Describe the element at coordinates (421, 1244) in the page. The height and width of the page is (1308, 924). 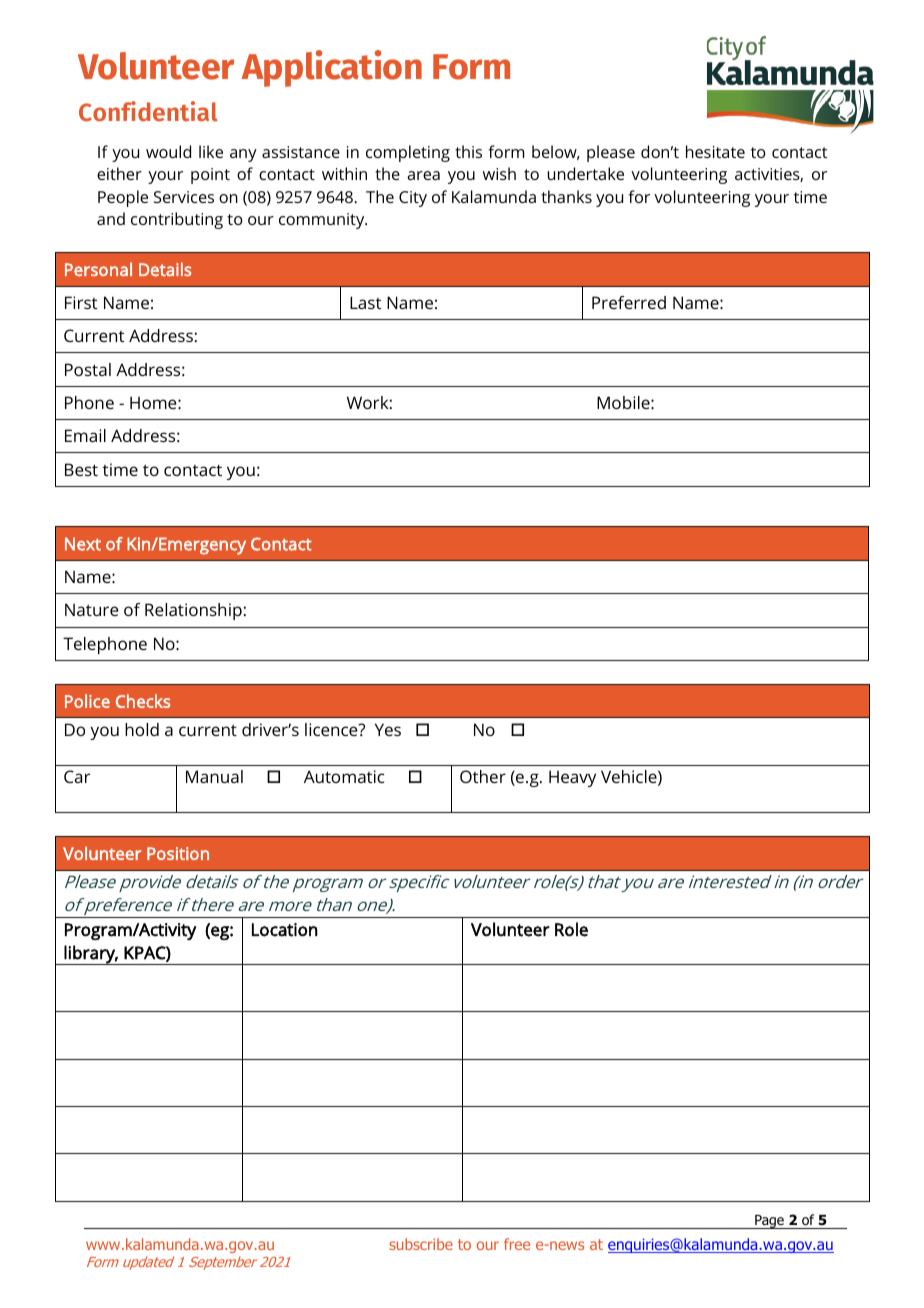
I see `subscribe` at that location.
